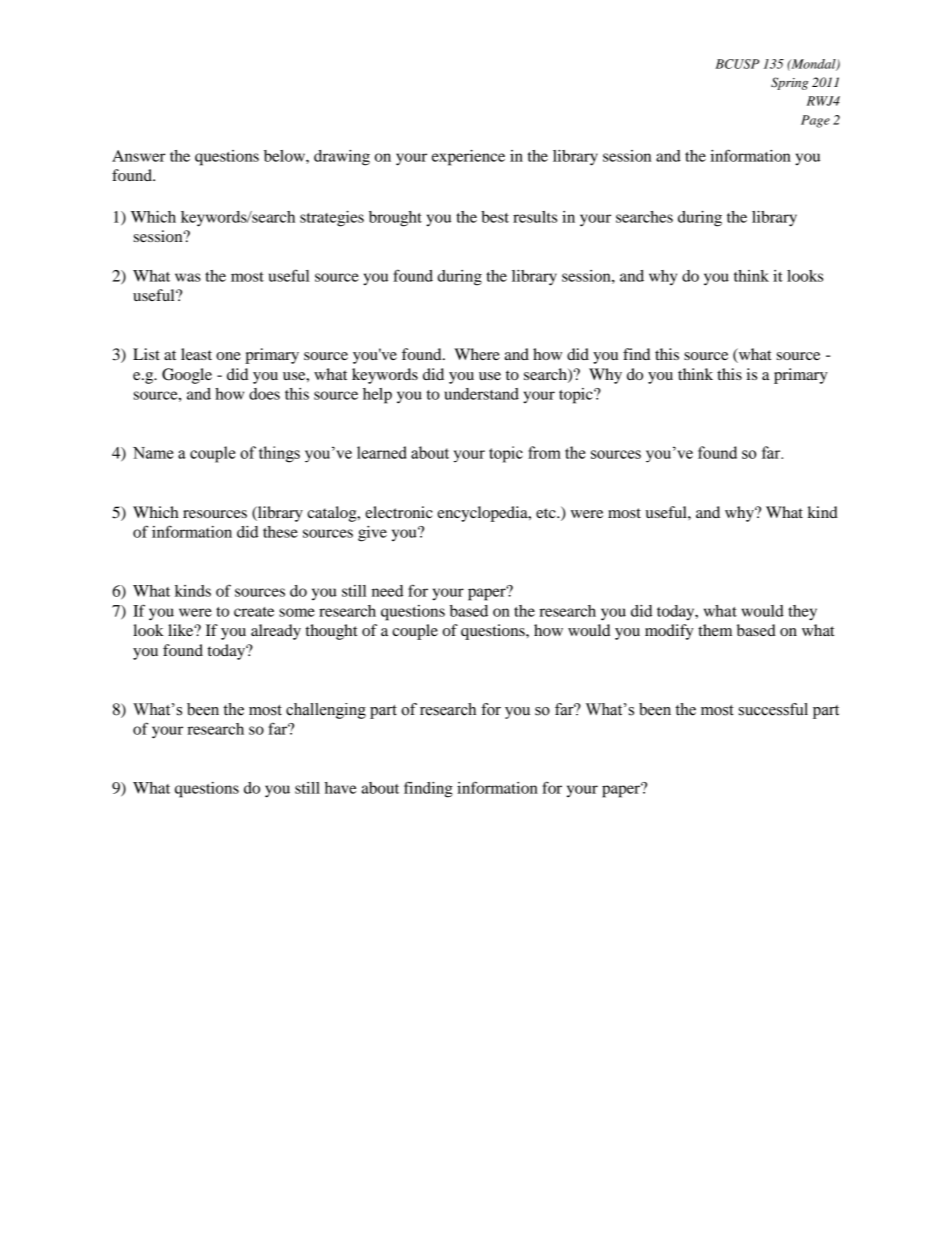 The image size is (952, 1233). Describe the element at coordinates (188, 277) in the screenshot. I see `was` at that location.
